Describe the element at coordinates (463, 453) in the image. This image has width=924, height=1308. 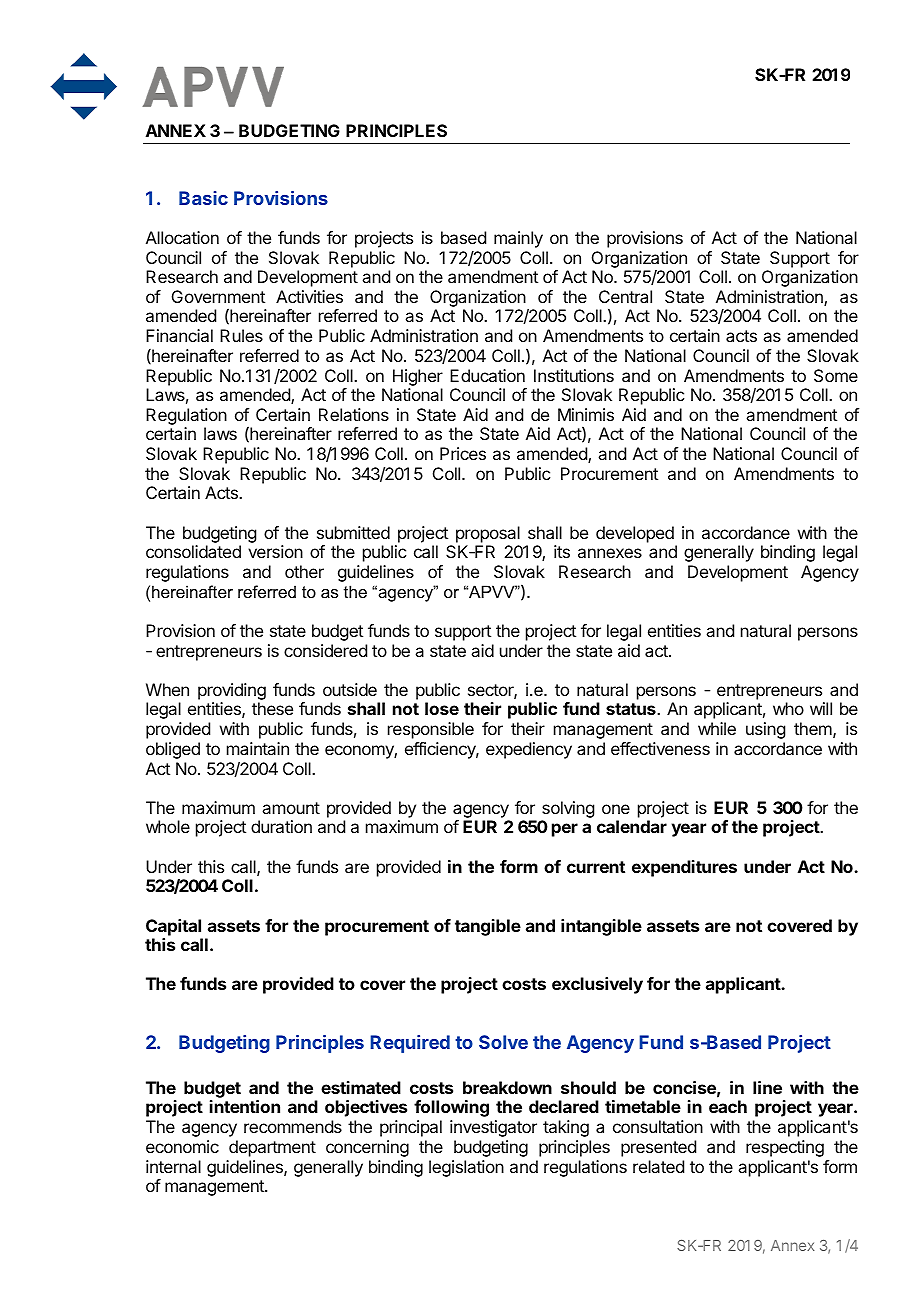
I see `Prices` at that location.
